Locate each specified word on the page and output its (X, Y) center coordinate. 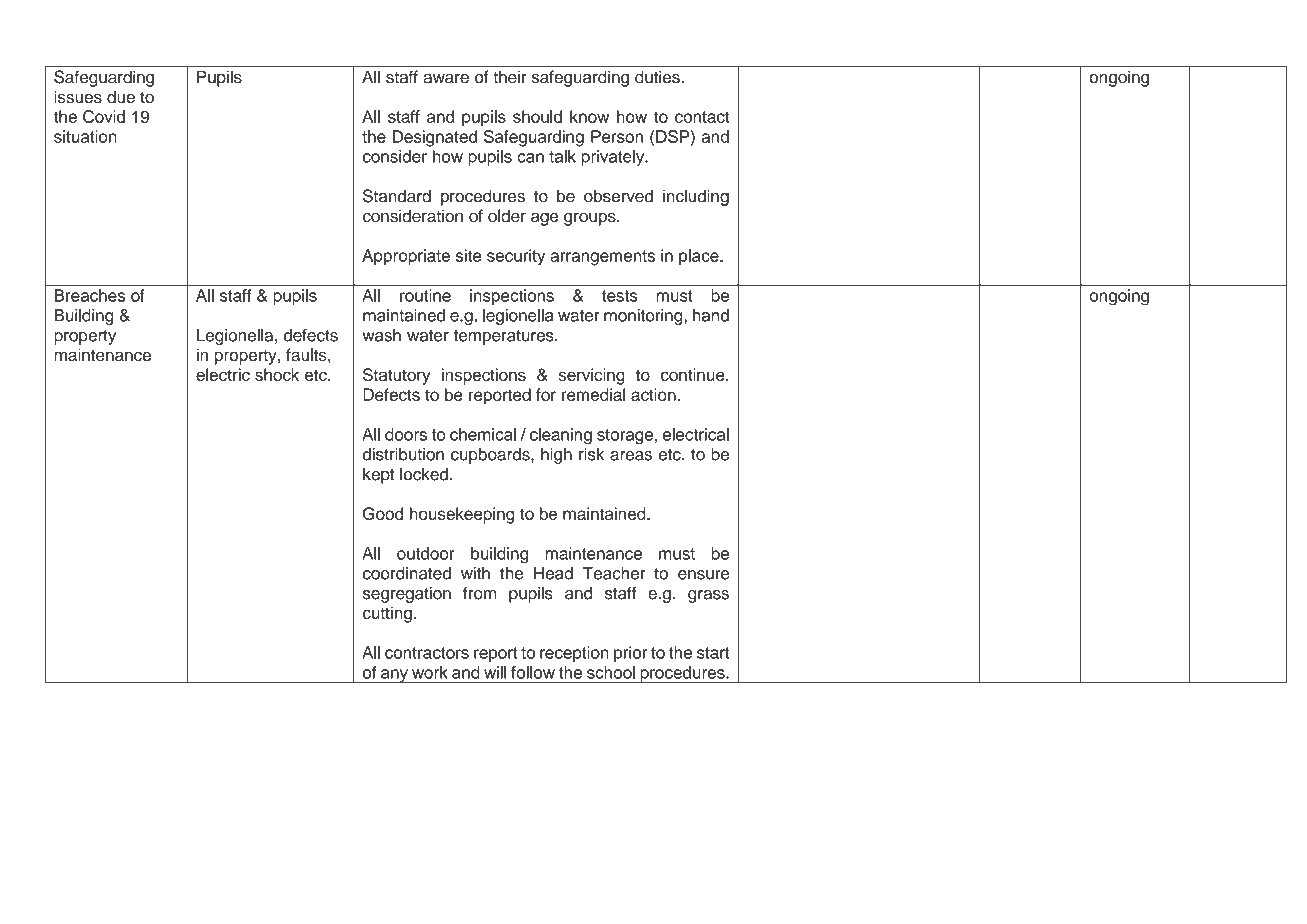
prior (630, 654)
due (121, 97)
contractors (427, 653)
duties (658, 77)
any (394, 676)
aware (446, 79)
